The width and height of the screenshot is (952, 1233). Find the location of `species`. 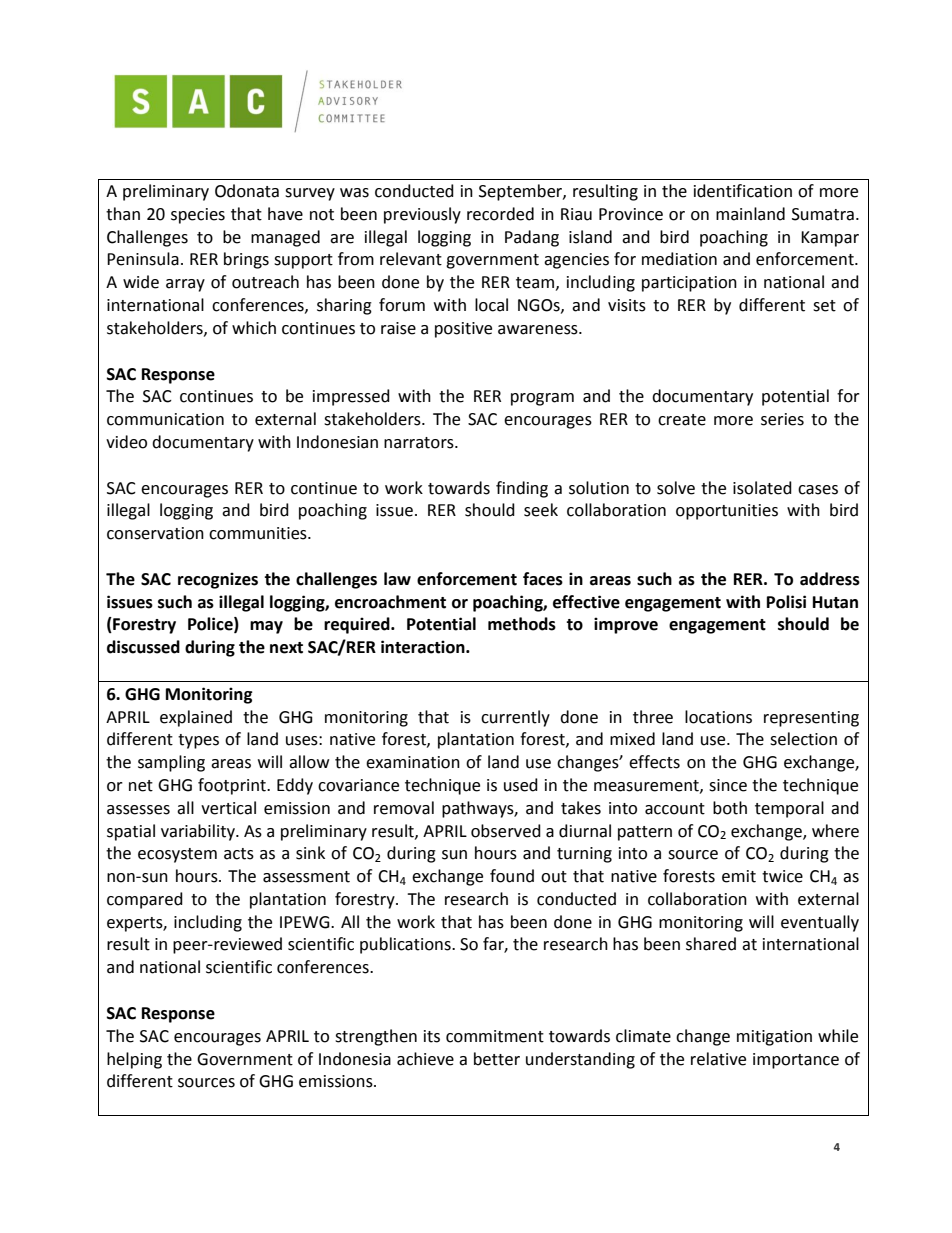

species is located at coordinates (198, 216).
